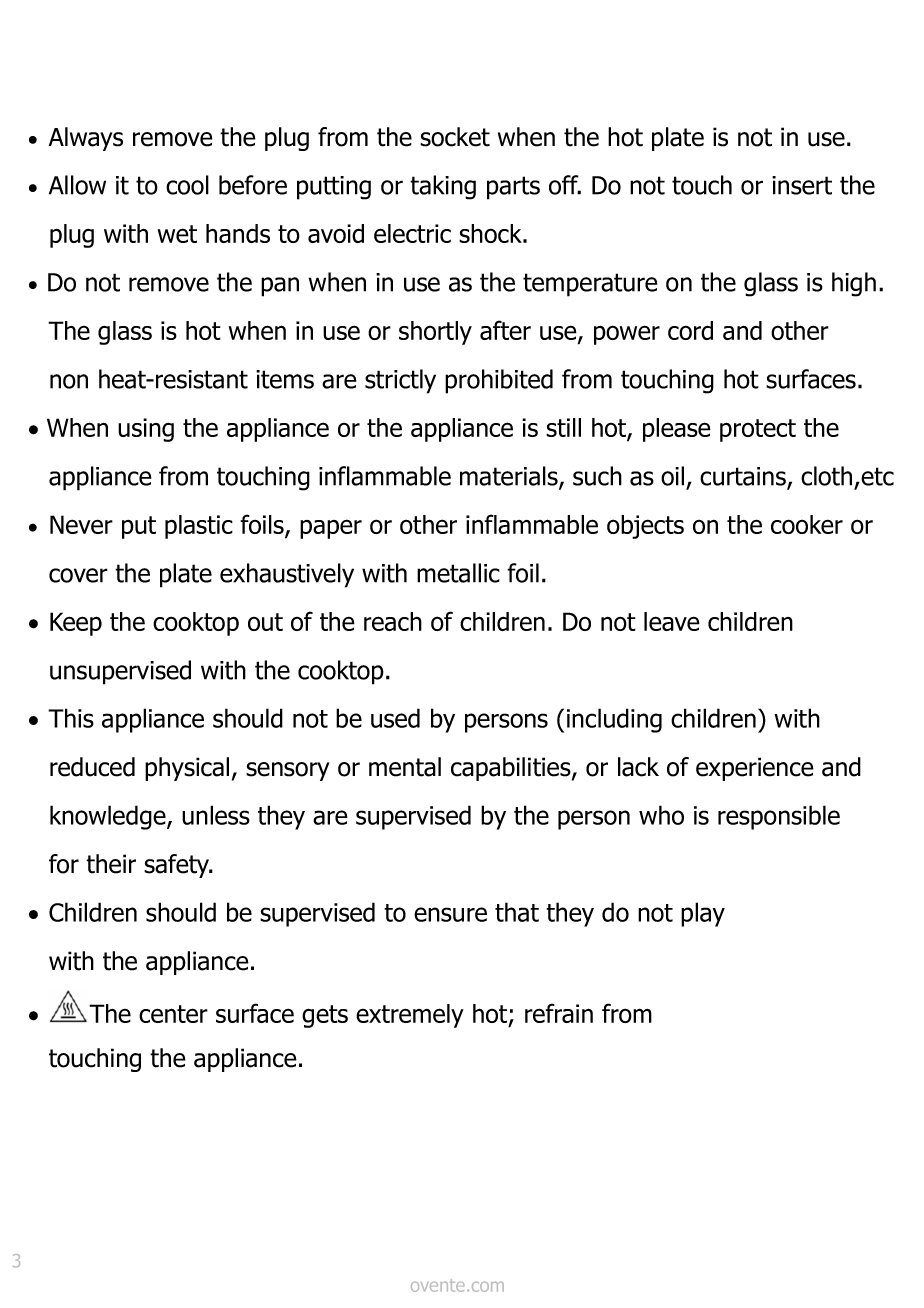 Image resolution: width=924 pixels, height=1308 pixels. What do you see at coordinates (173, 1014) in the screenshot?
I see `center` at bounding box center [173, 1014].
